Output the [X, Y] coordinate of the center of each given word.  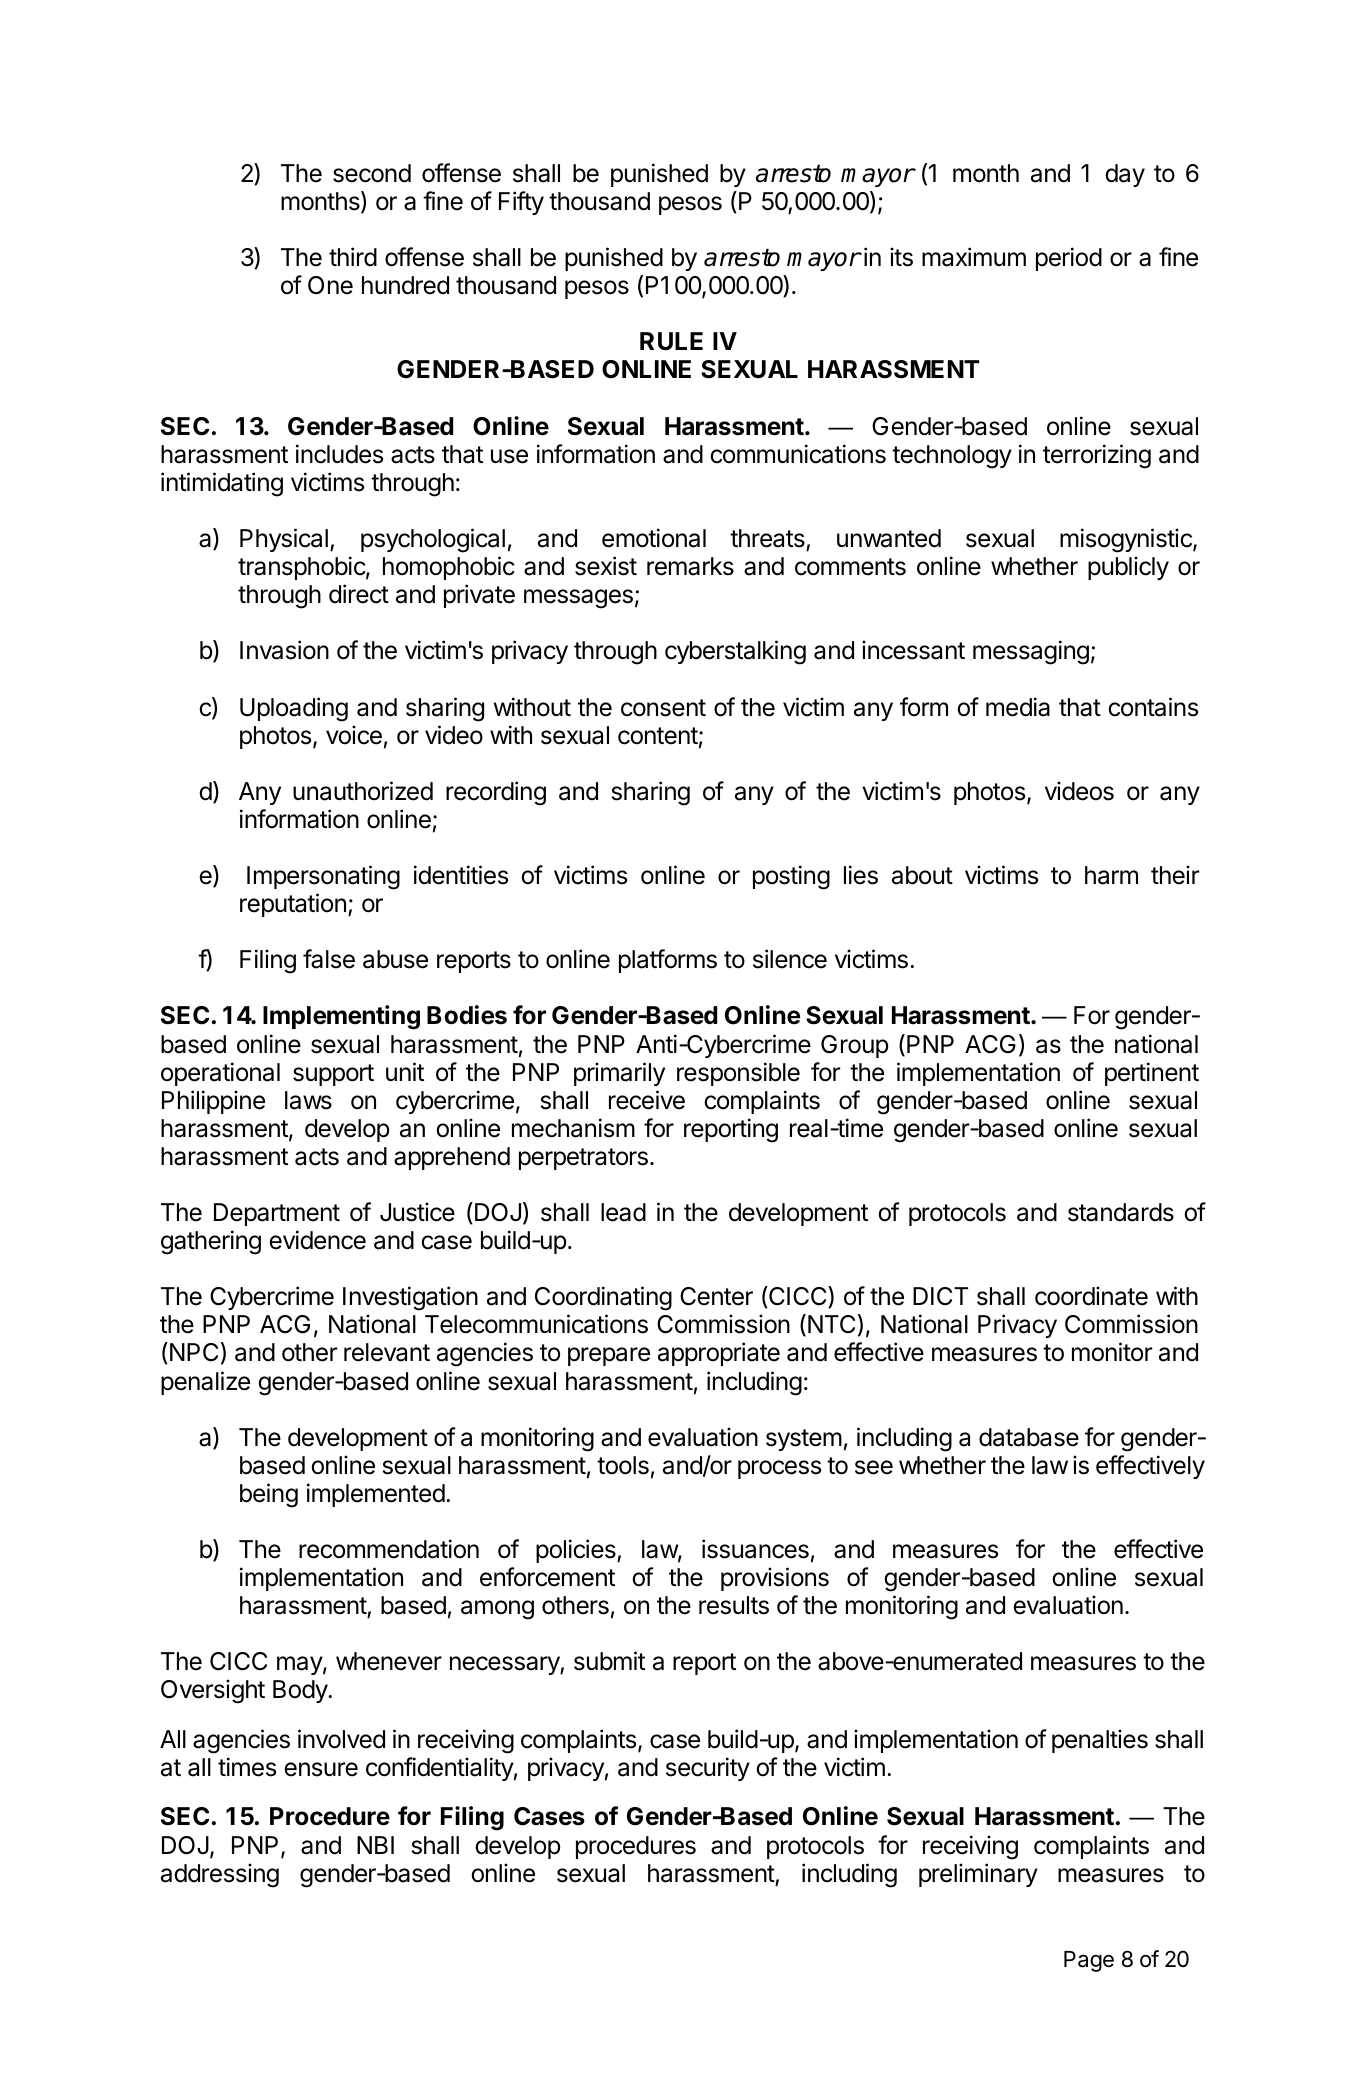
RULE [671, 341]
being [269, 1495]
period [1069, 259]
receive [647, 1100]
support [333, 1075]
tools [623, 1465]
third [353, 257]
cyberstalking [735, 652]
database [1029, 1437]
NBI [375, 1845]
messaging [1031, 652]
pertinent [1152, 1074]
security [708, 1769]
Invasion [284, 650]
